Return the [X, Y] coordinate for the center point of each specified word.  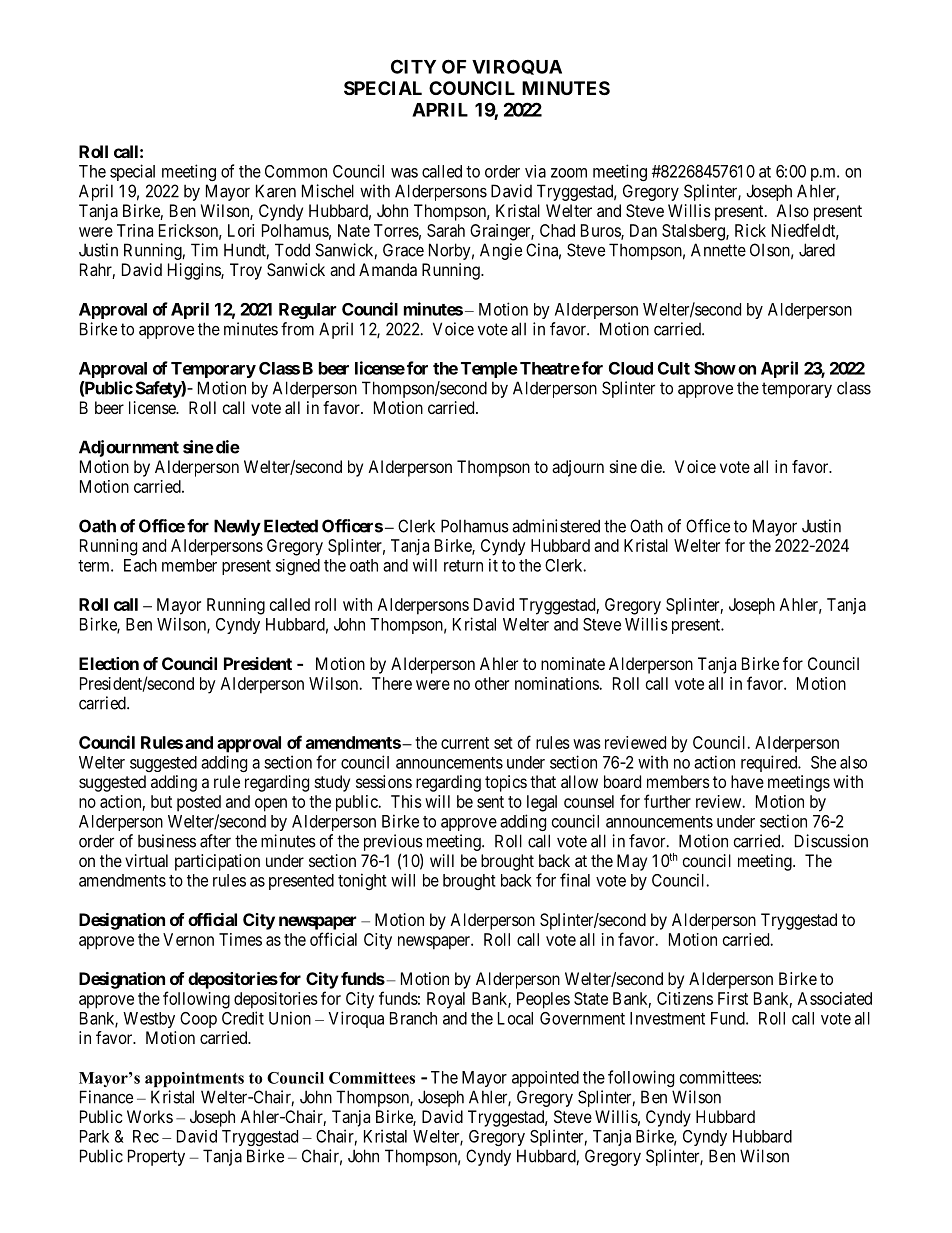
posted [199, 803]
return [463, 566]
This [406, 801]
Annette [718, 250]
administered [556, 526]
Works [150, 1116]
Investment [667, 1018]
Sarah [446, 230]
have [747, 781]
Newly [237, 527]
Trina [135, 230]
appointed [545, 1079]
